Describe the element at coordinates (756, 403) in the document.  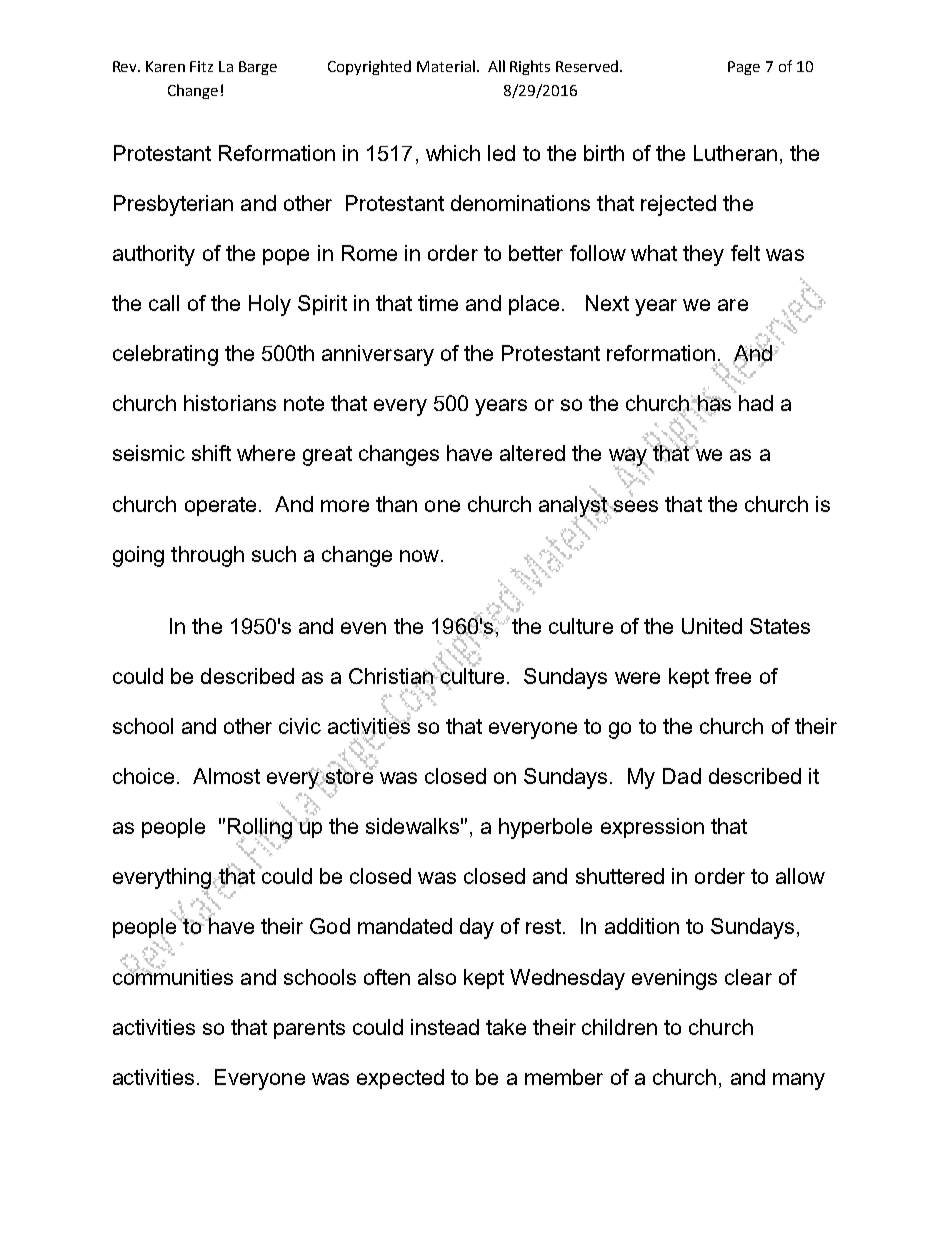
I see `had` at that location.
